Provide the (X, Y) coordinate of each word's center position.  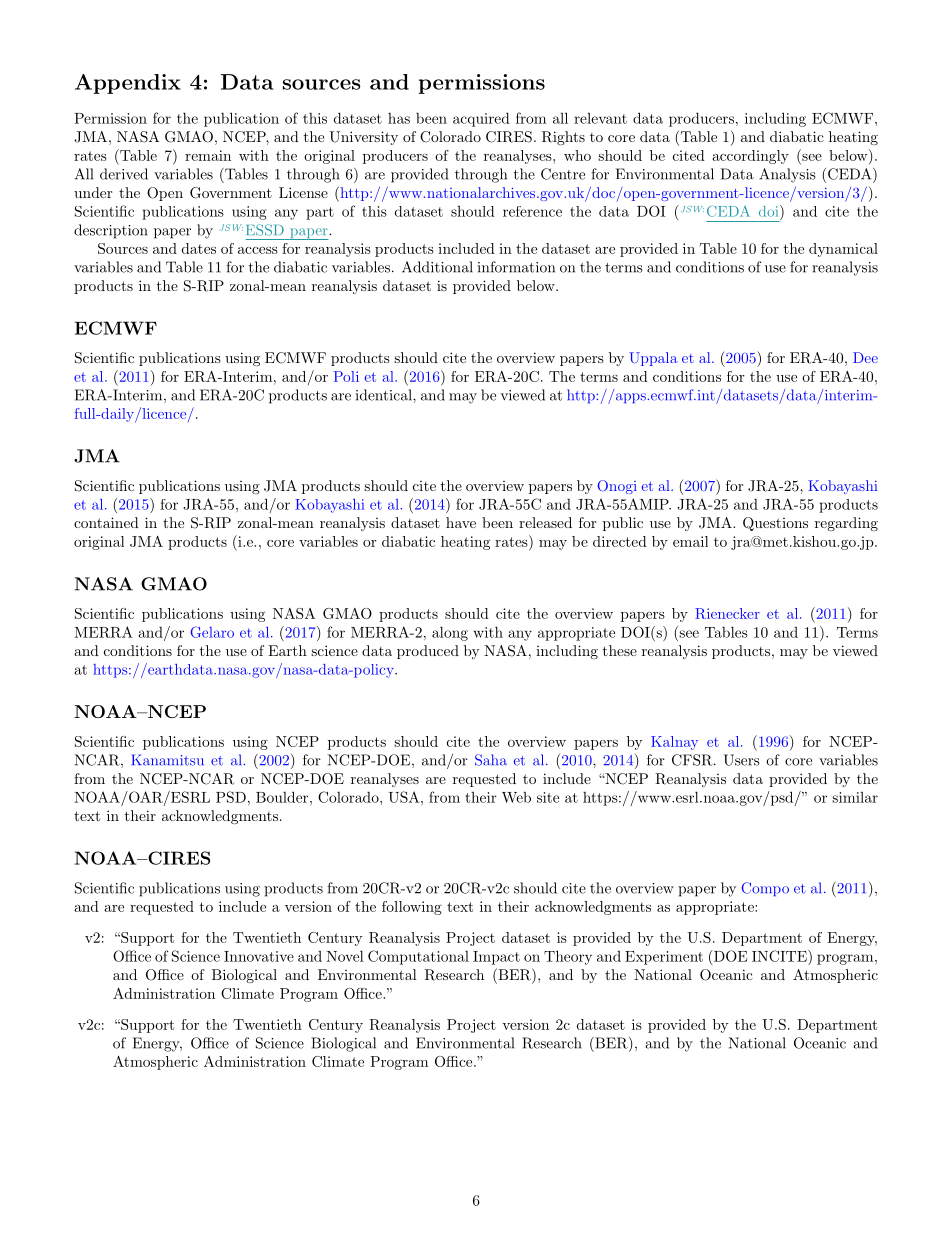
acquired (481, 119)
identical (385, 395)
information (516, 267)
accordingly (750, 157)
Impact (496, 958)
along (450, 633)
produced (428, 652)
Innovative (259, 956)
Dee (865, 357)
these (620, 650)
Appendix (128, 84)
